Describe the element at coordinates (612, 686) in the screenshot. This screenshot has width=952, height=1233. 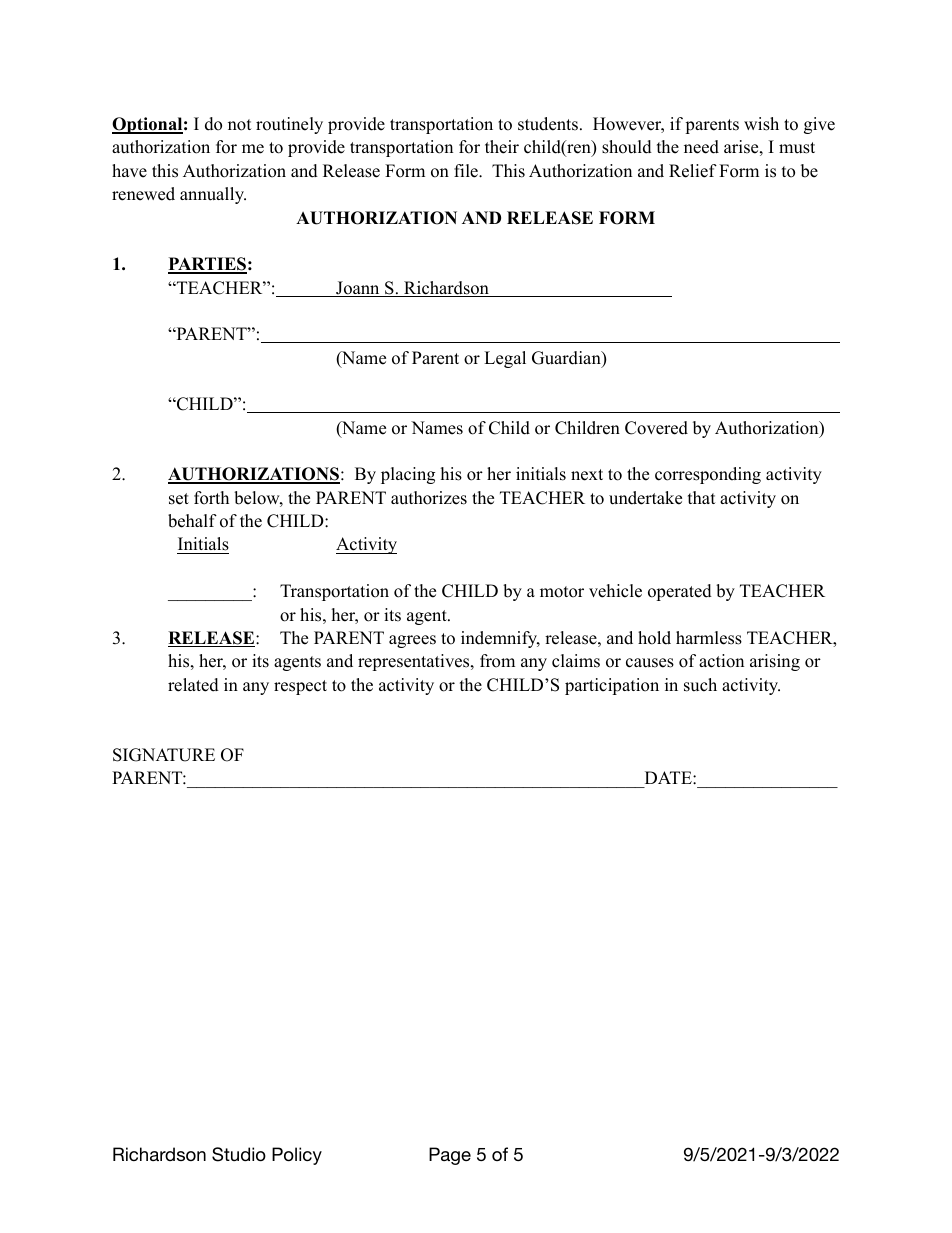
I see `participation` at that location.
